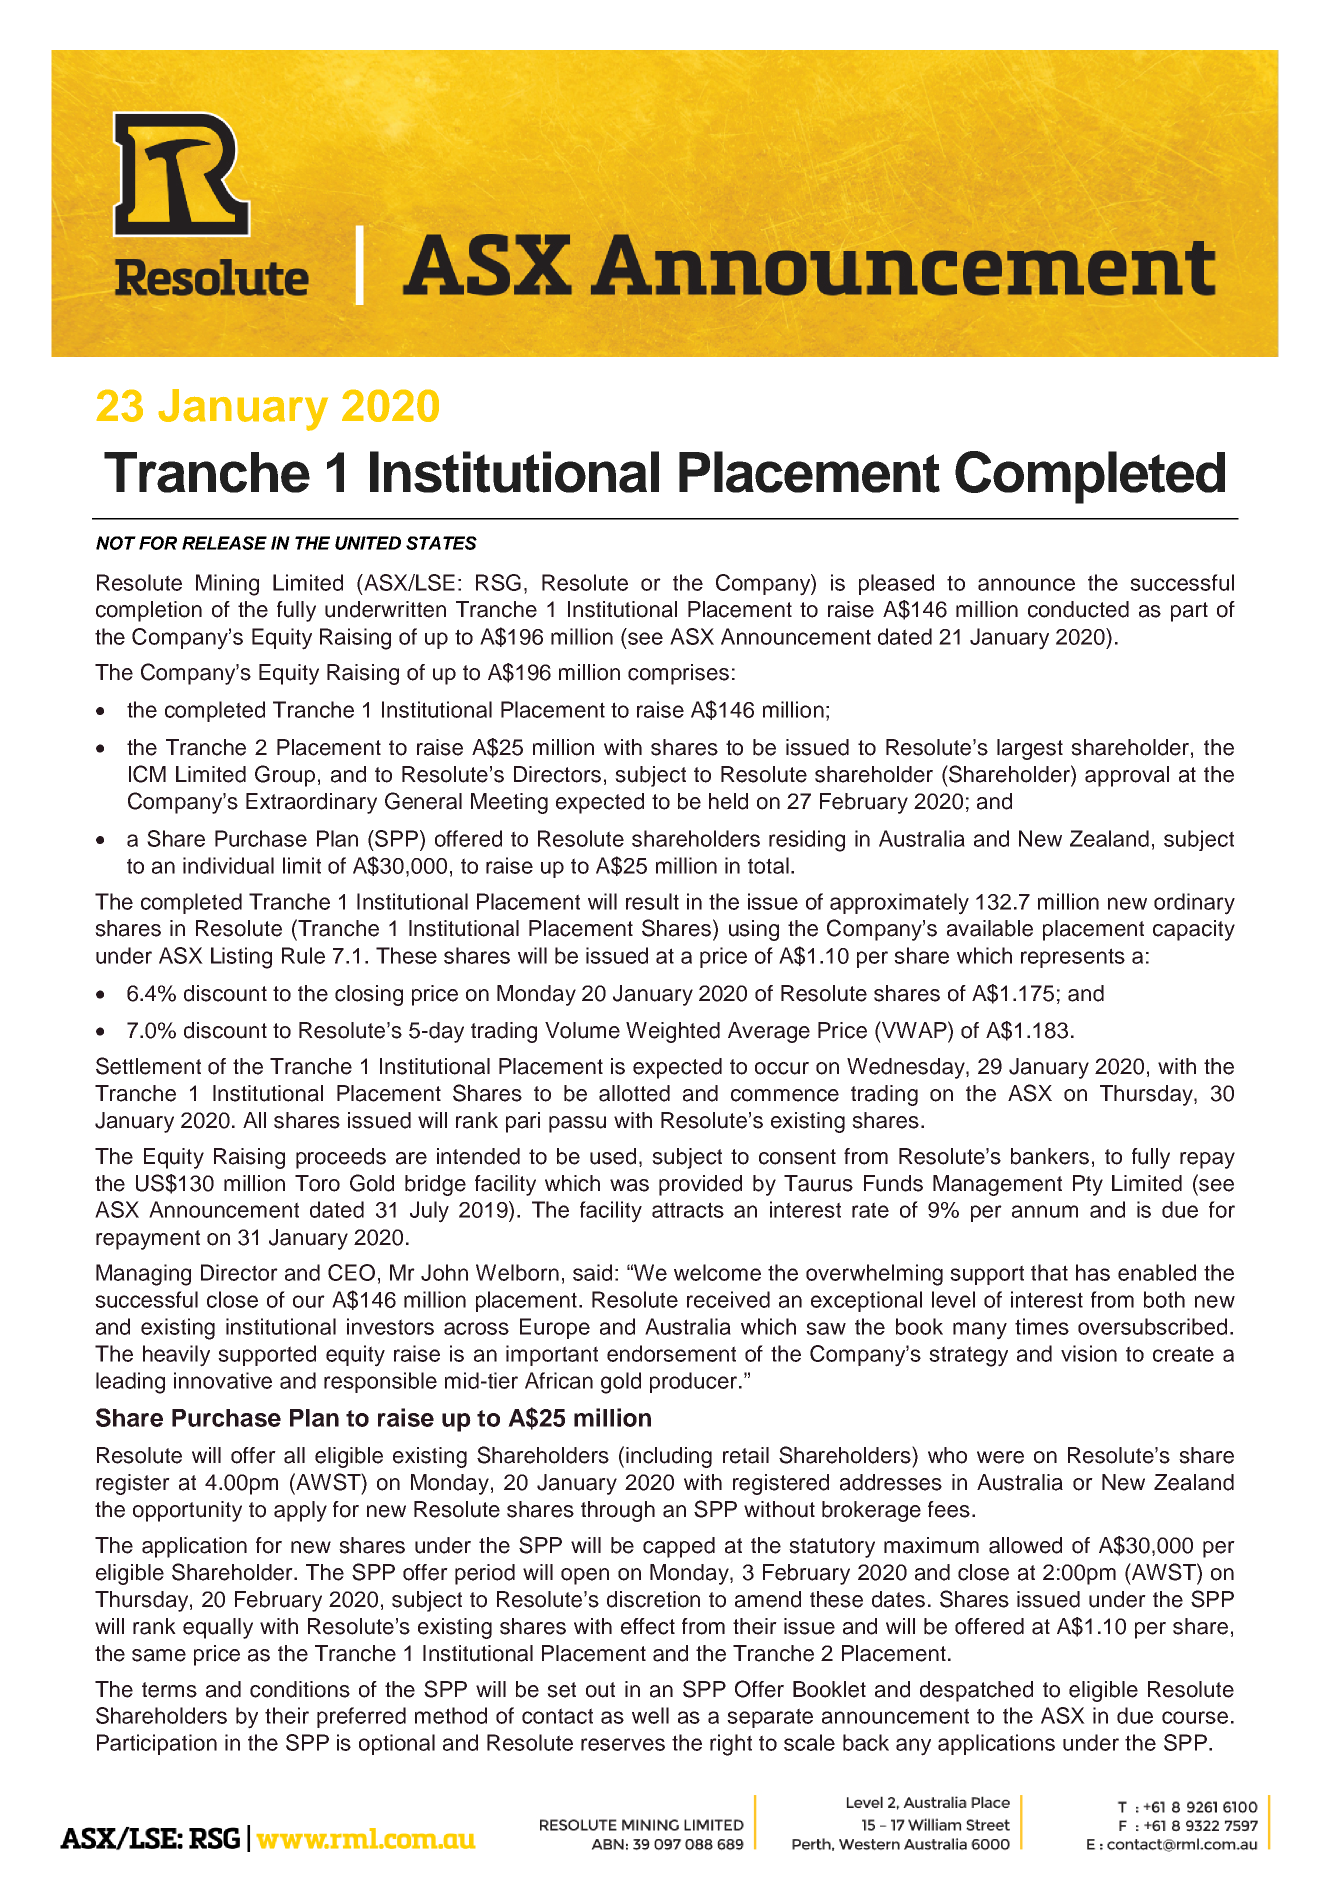 This screenshot has height=1881, width=1330. I want to click on bankers, so click(1050, 1156).
